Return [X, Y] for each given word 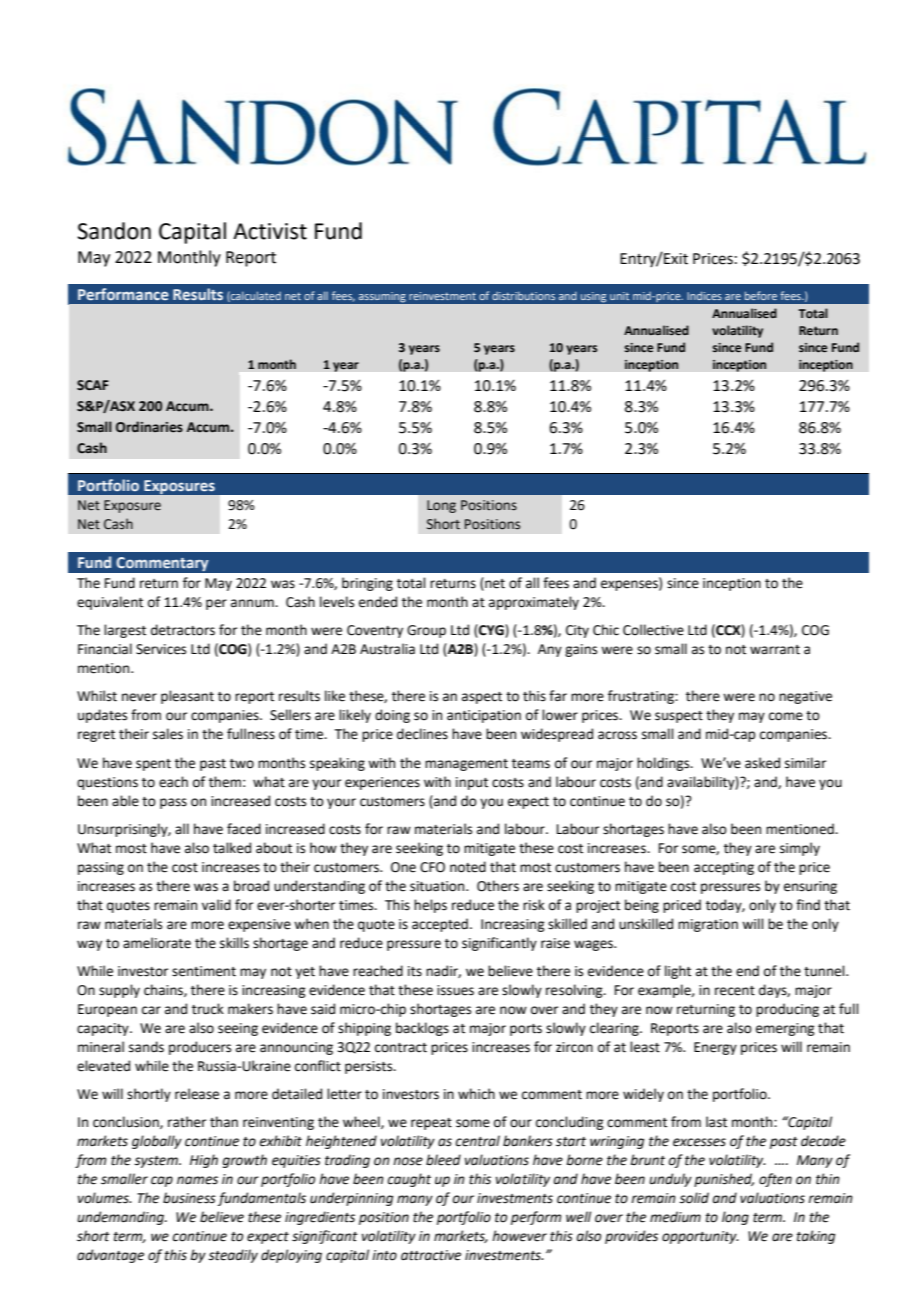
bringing [367, 584]
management [466, 765]
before [761, 295]
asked [762, 763]
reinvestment [442, 296]
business [189, 1198]
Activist [270, 231]
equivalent [110, 603]
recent [735, 991]
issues [455, 990]
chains [164, 990]
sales [168, 734]
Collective [653, 630]
